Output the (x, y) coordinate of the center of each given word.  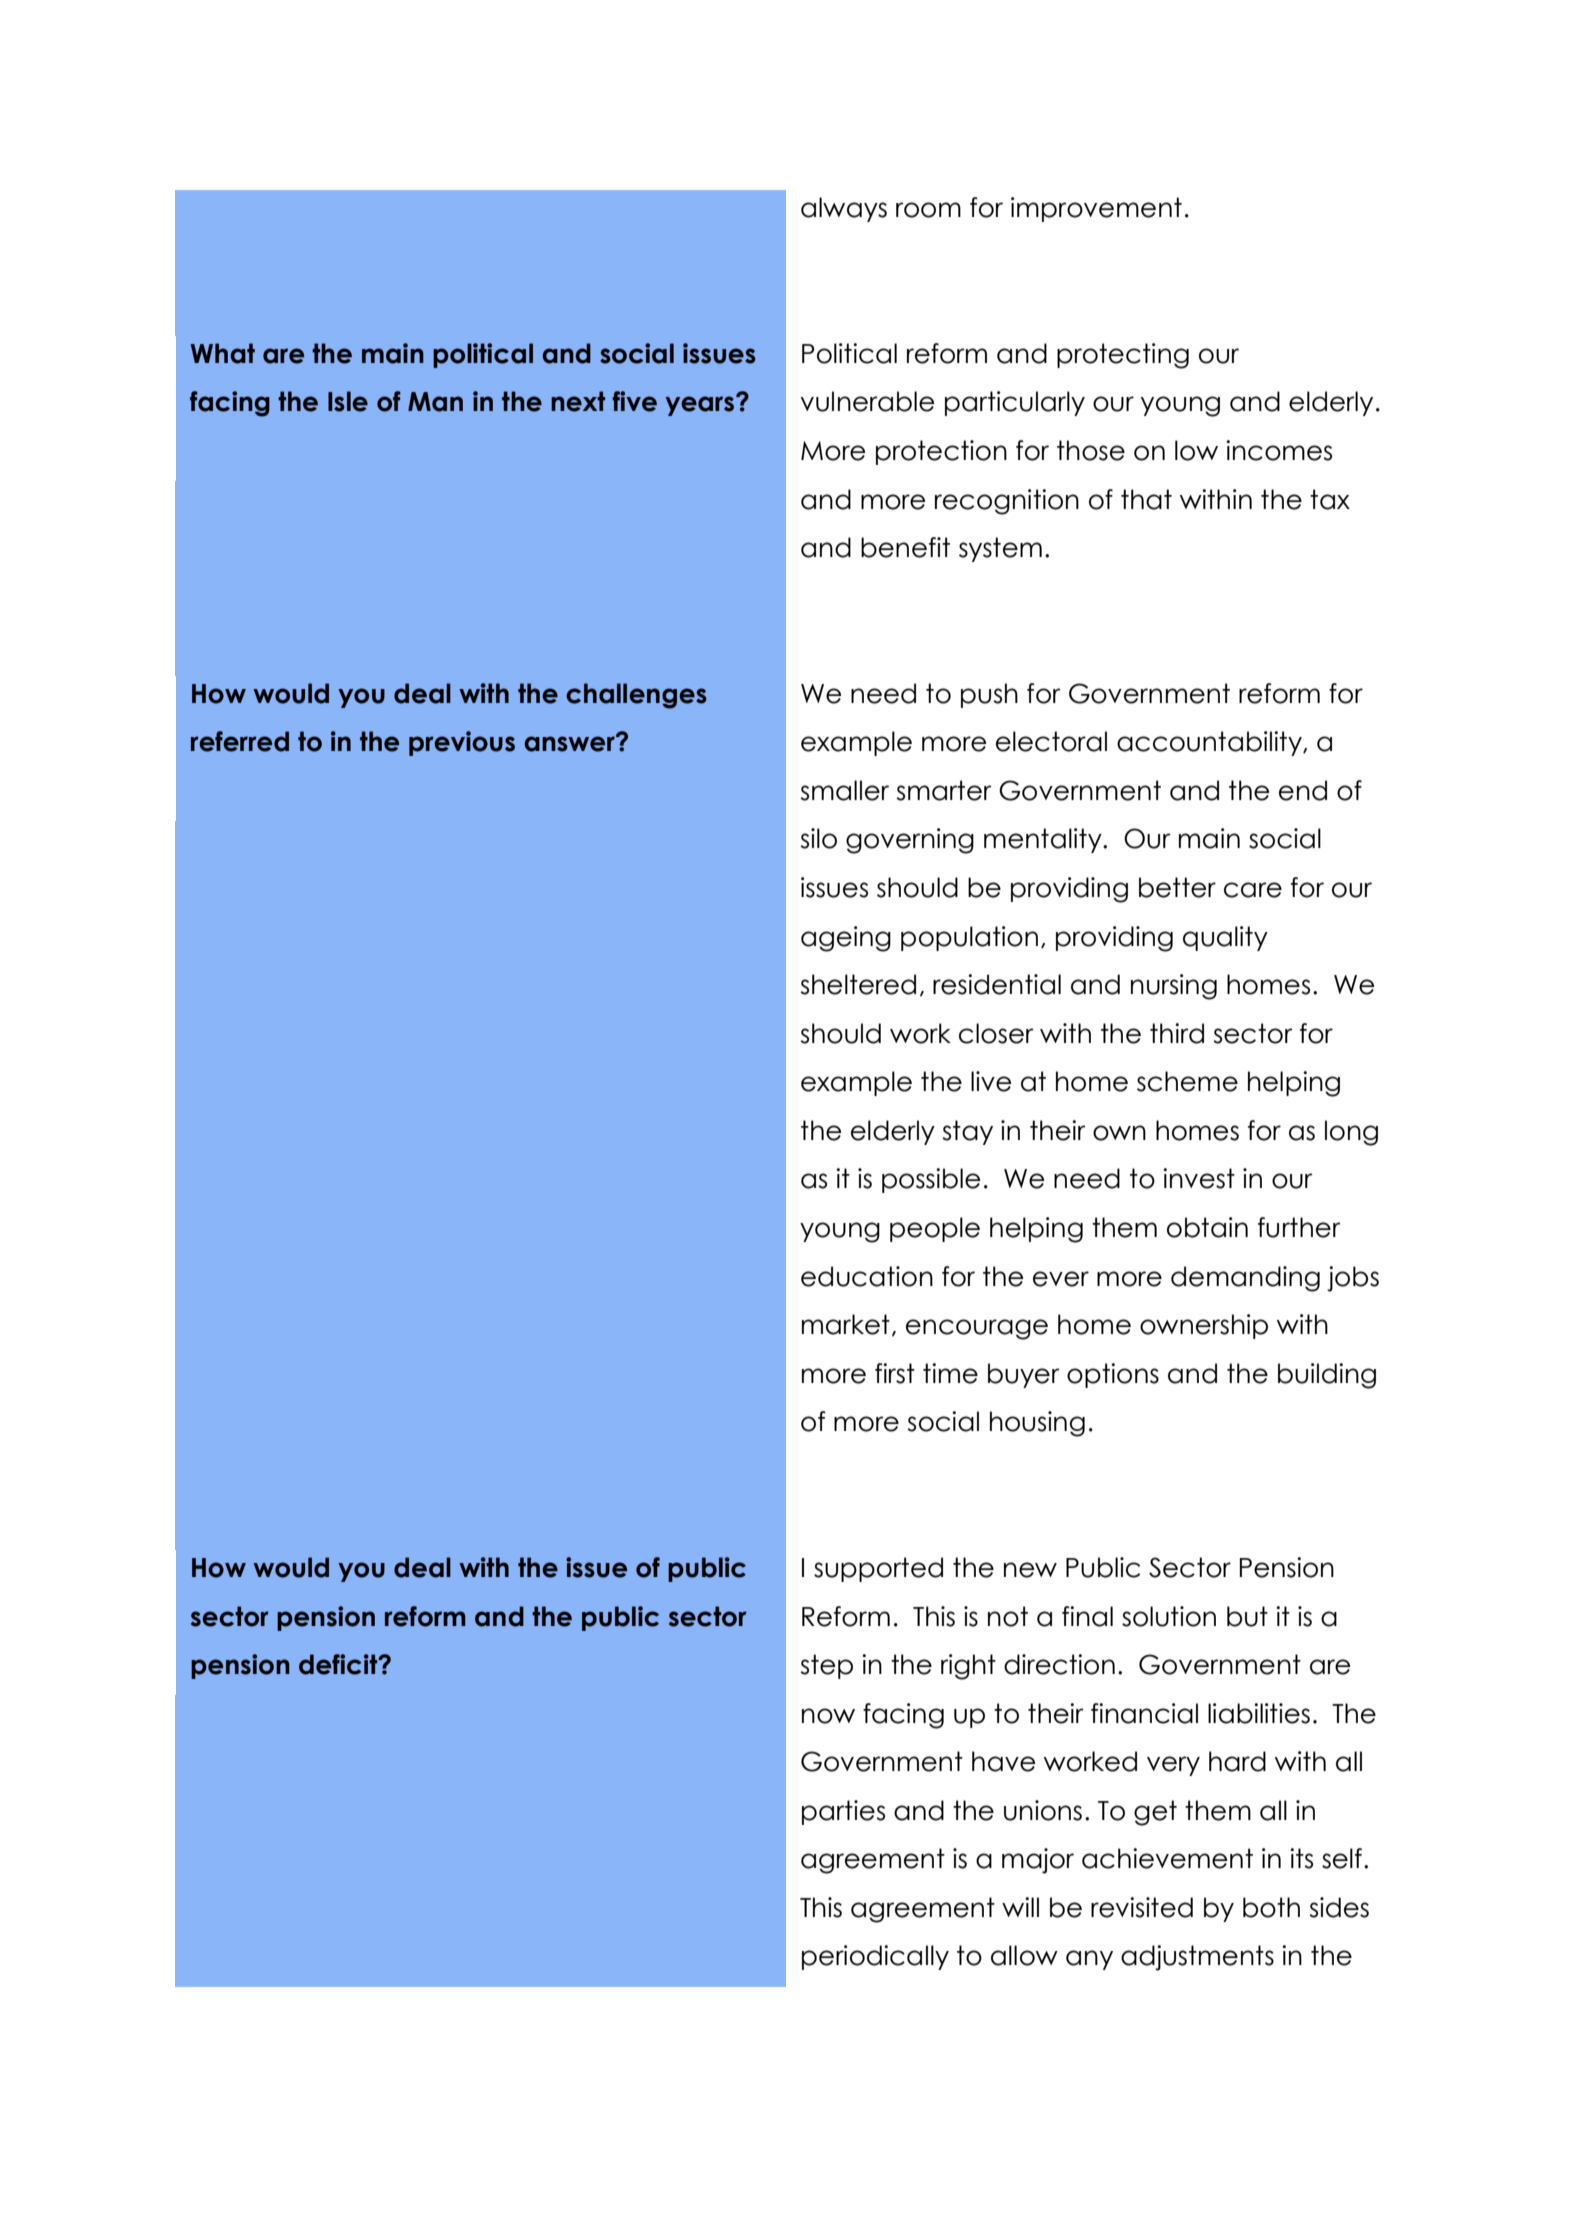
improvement (1096, 209)
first (895, 1373)
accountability (1210, 743)
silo (818, 838)
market (846, 1324)
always (844, 209)
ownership (1204, 1326)
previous (462, 743)
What (223, 353)
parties (843, 1812)
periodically (875, 1957)
